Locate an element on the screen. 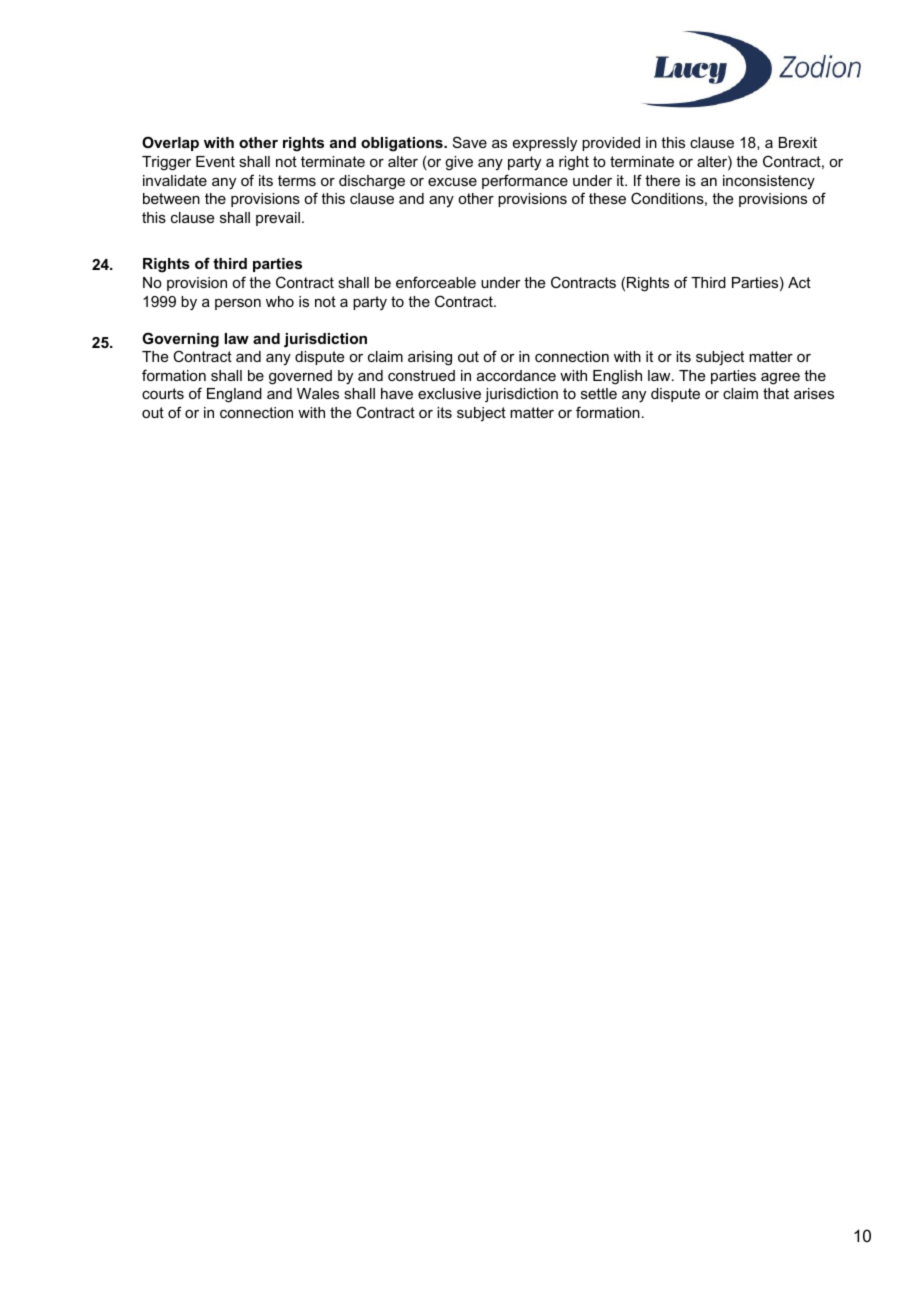 The image size is (924, 1308). arising is located at coordinates (430, 358).
